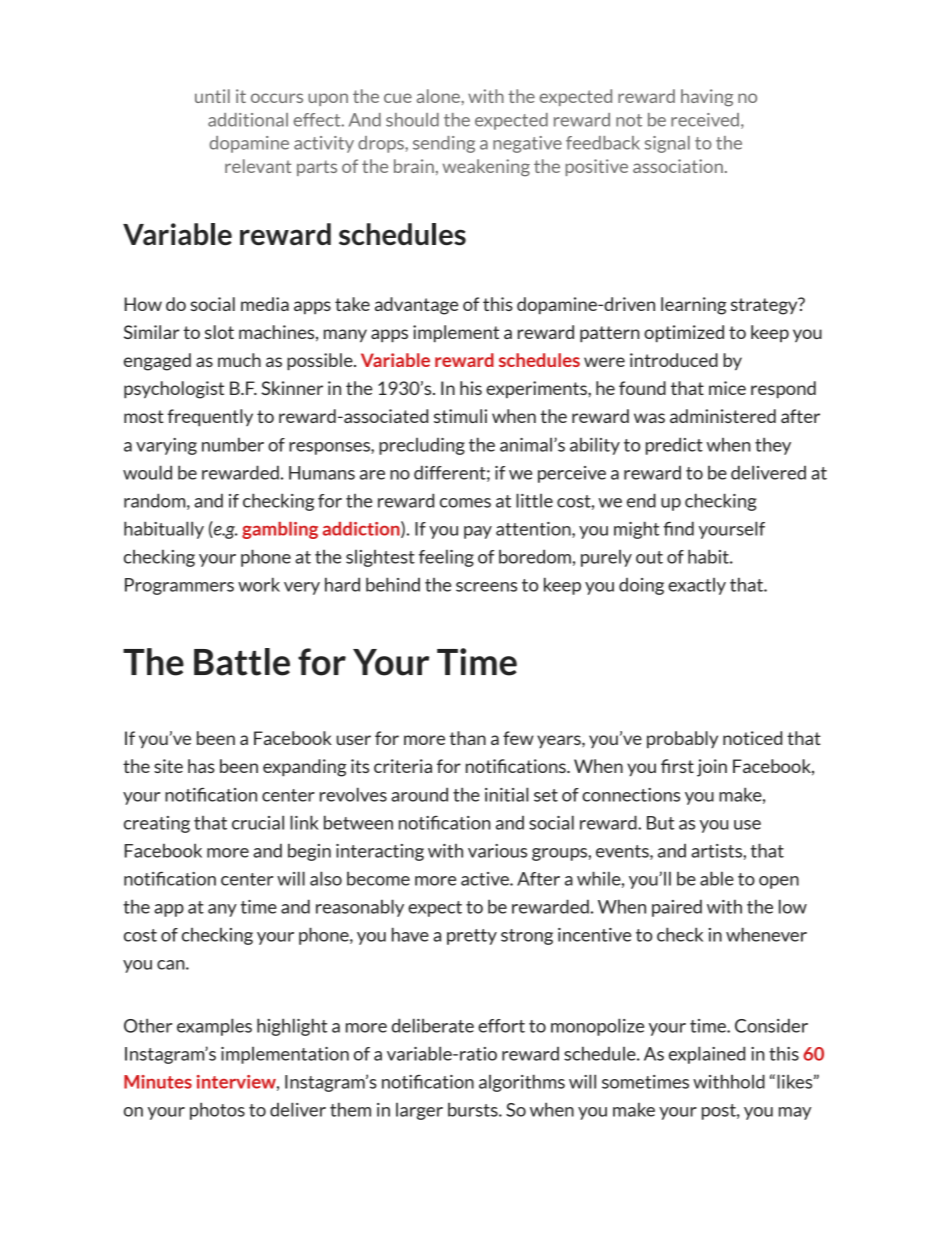 This document has height=1233, width=952. What do you see at coordinates (444, 144) in the document?
I see `sending` at bounding box center [444, 144].
